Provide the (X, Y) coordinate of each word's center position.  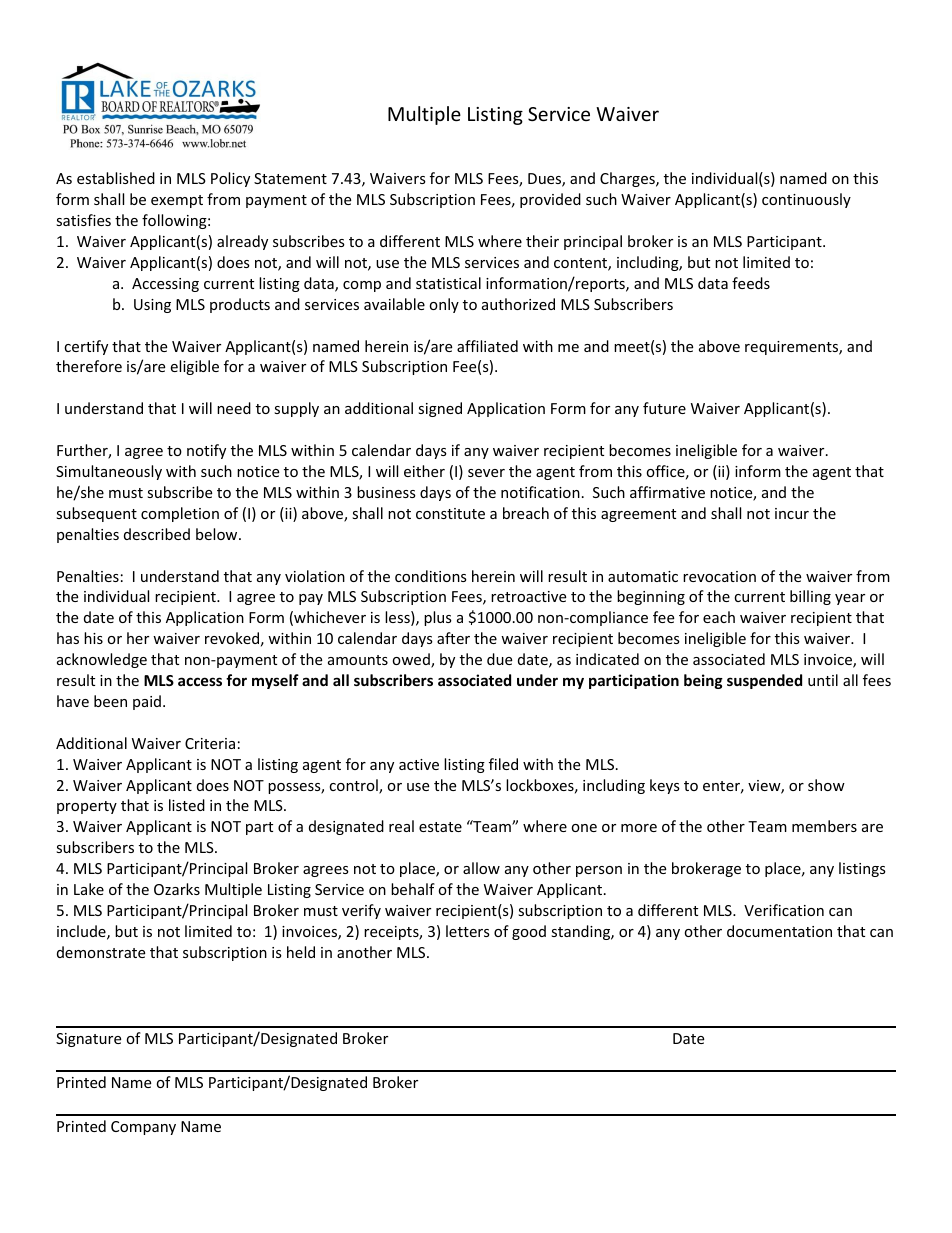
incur (792, 513)
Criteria (210, 743)
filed (503, 764)
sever (486, 473)
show (826, 785)
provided (550, 200)
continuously (806, 200)
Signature (88, 1040)
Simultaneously (109, 472)
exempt (177, 201)
